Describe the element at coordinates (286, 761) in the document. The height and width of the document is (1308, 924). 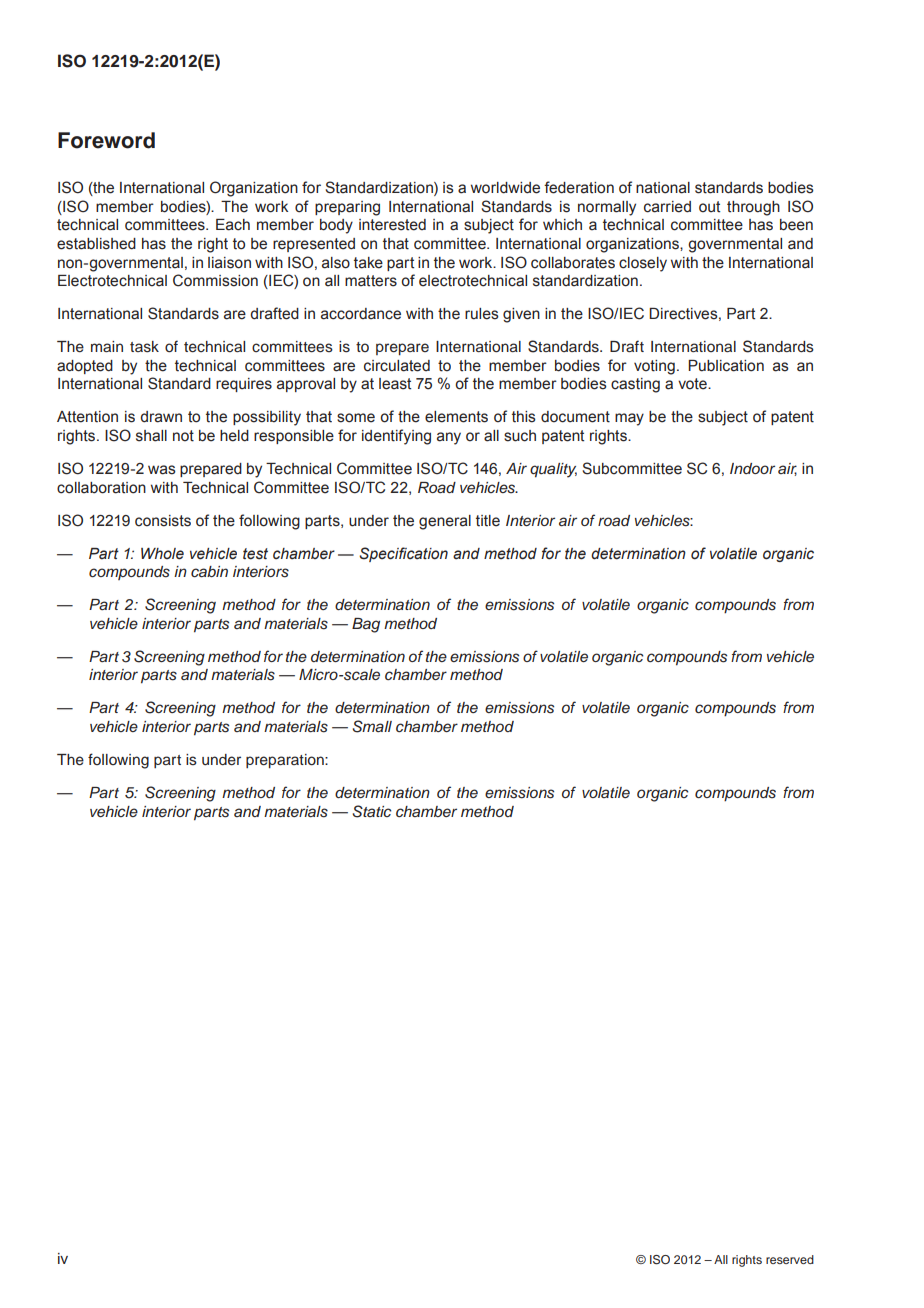
I see `preparation` at that location.
